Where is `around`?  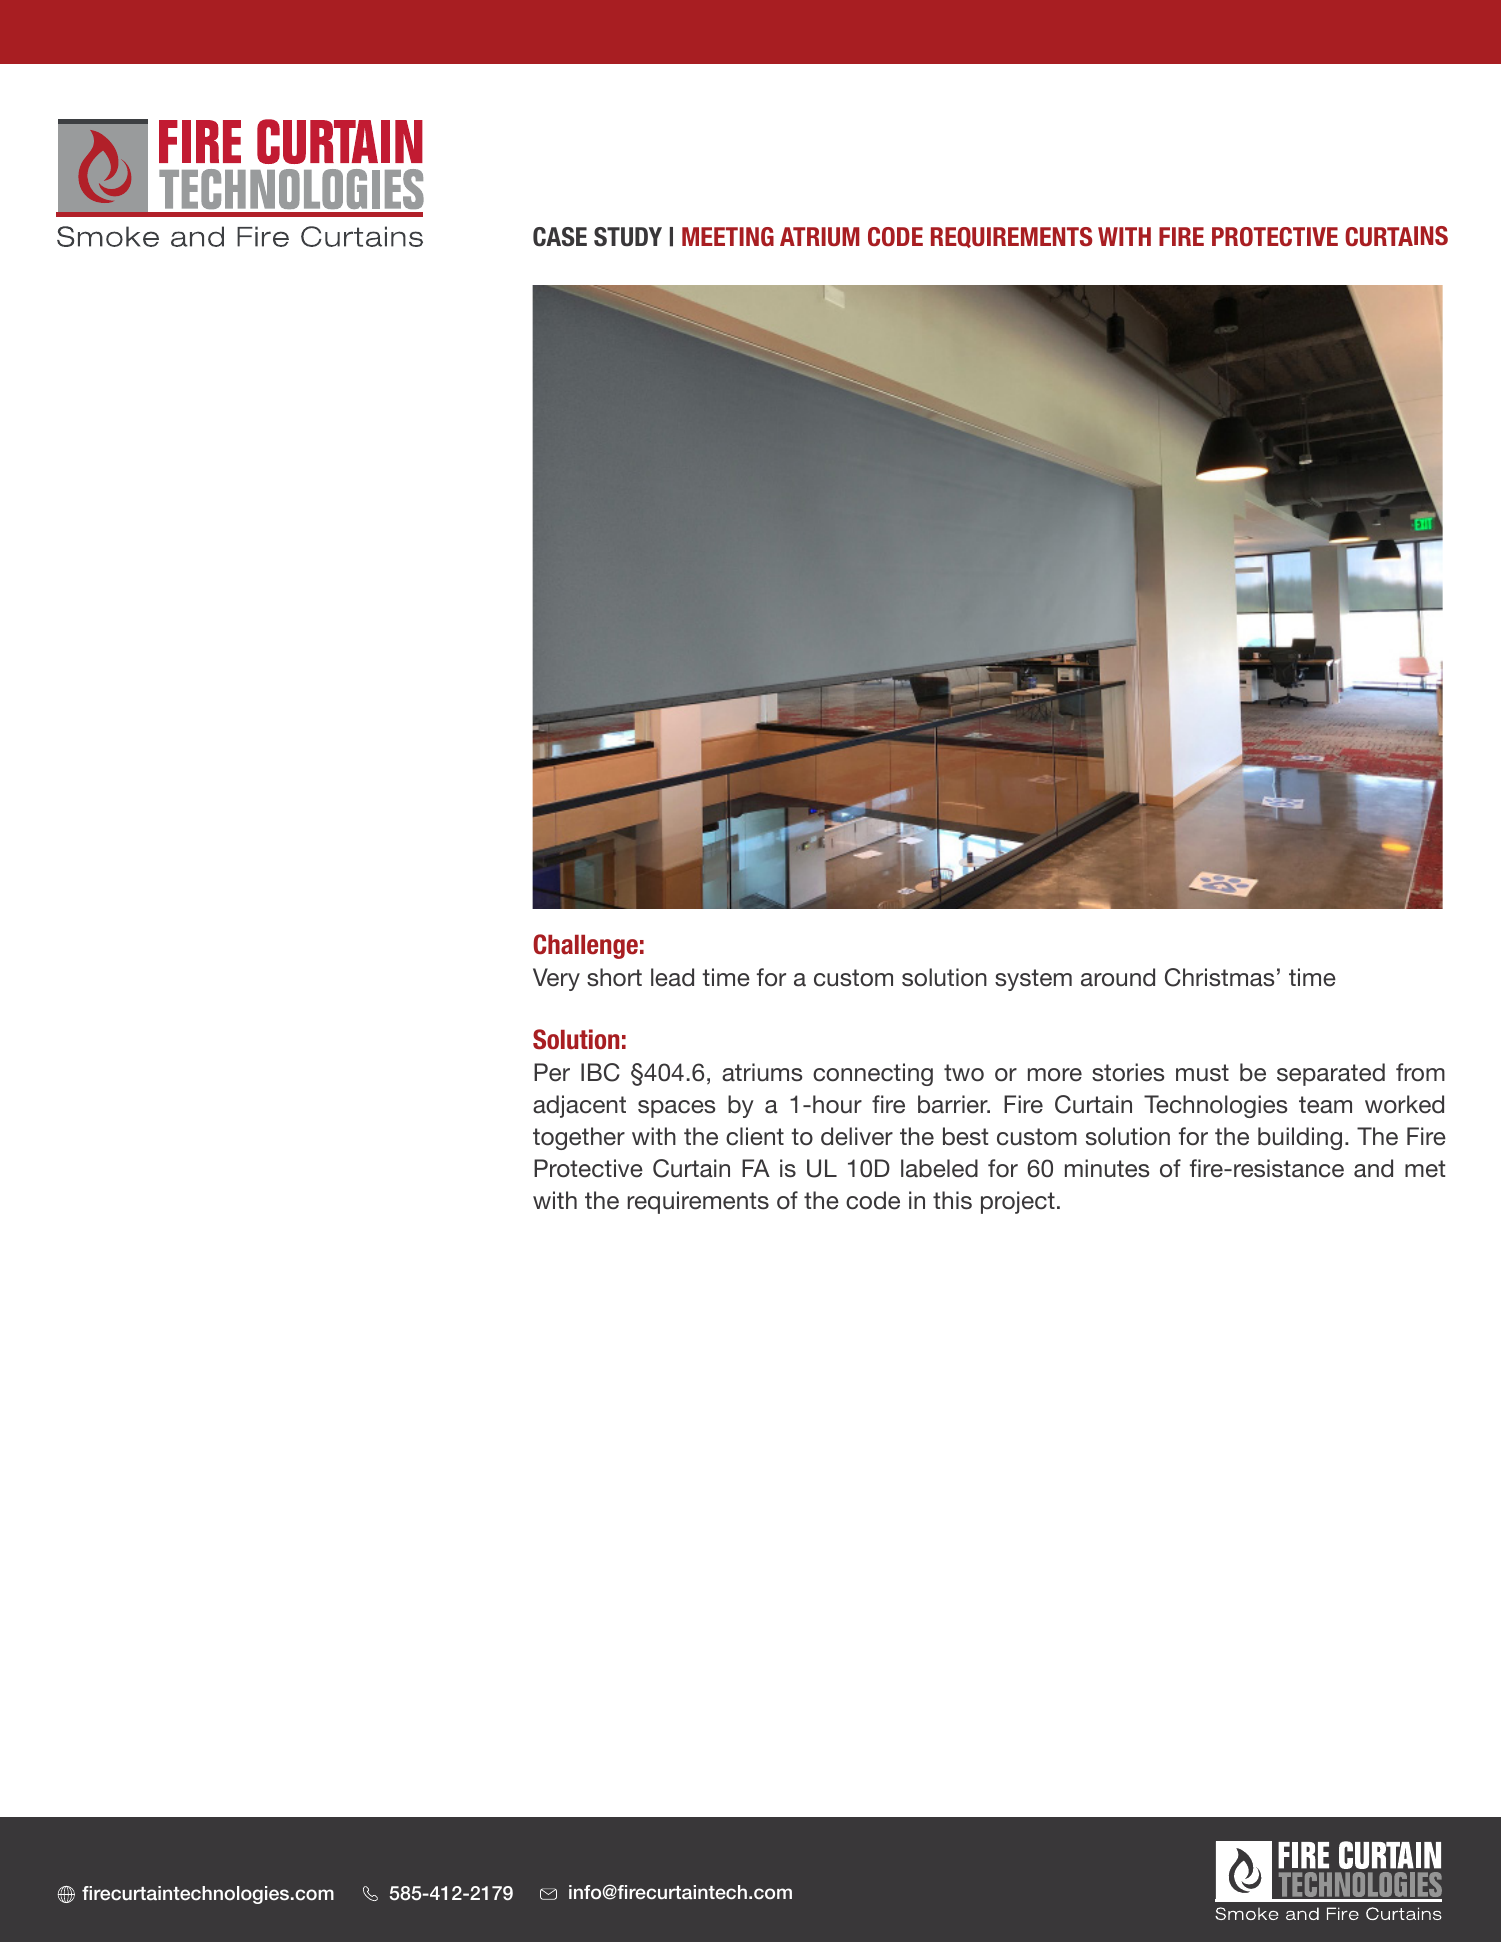 around is located at coordinates (1118, 977).
